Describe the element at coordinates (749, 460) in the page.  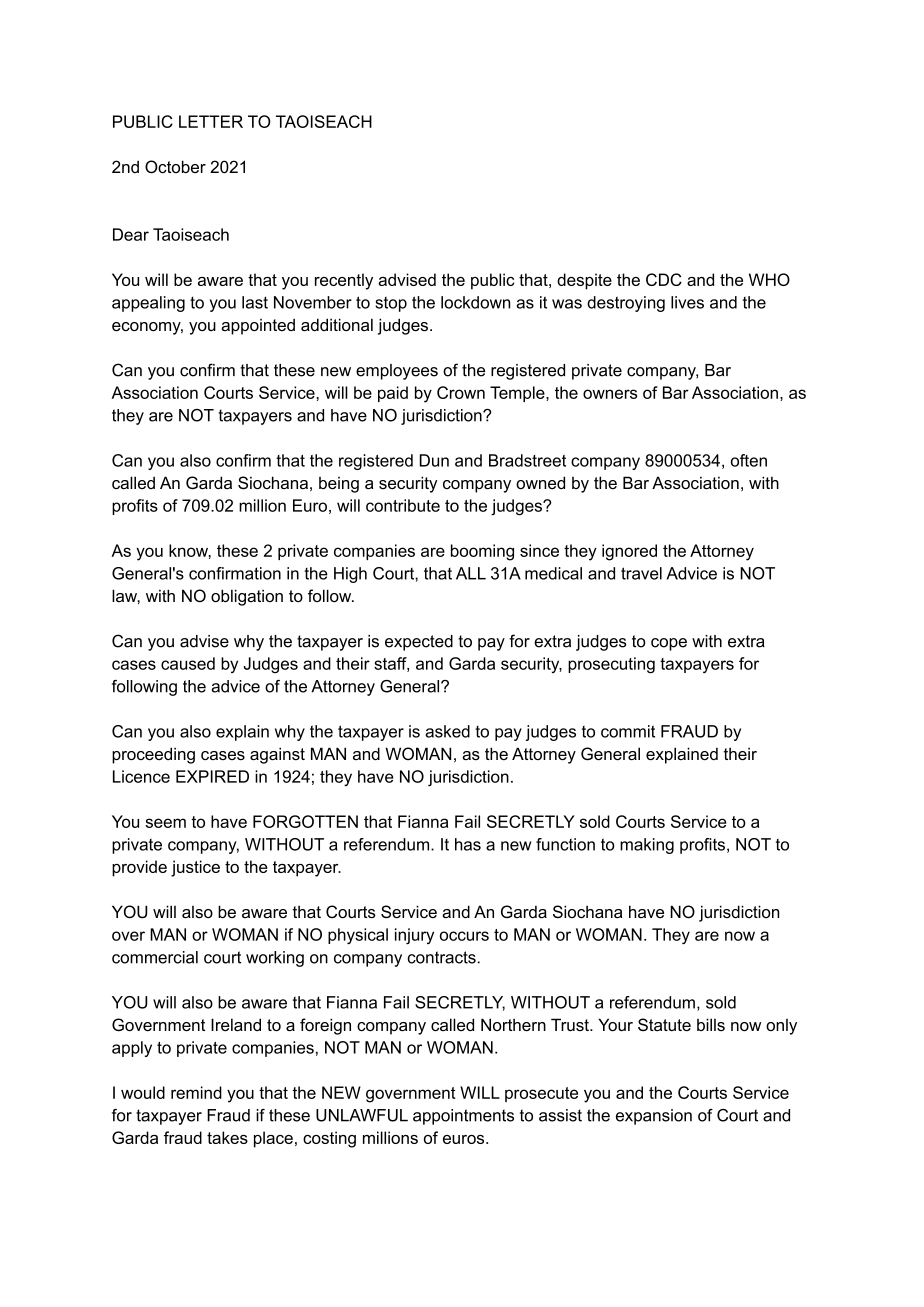
I see `often` at that location.
